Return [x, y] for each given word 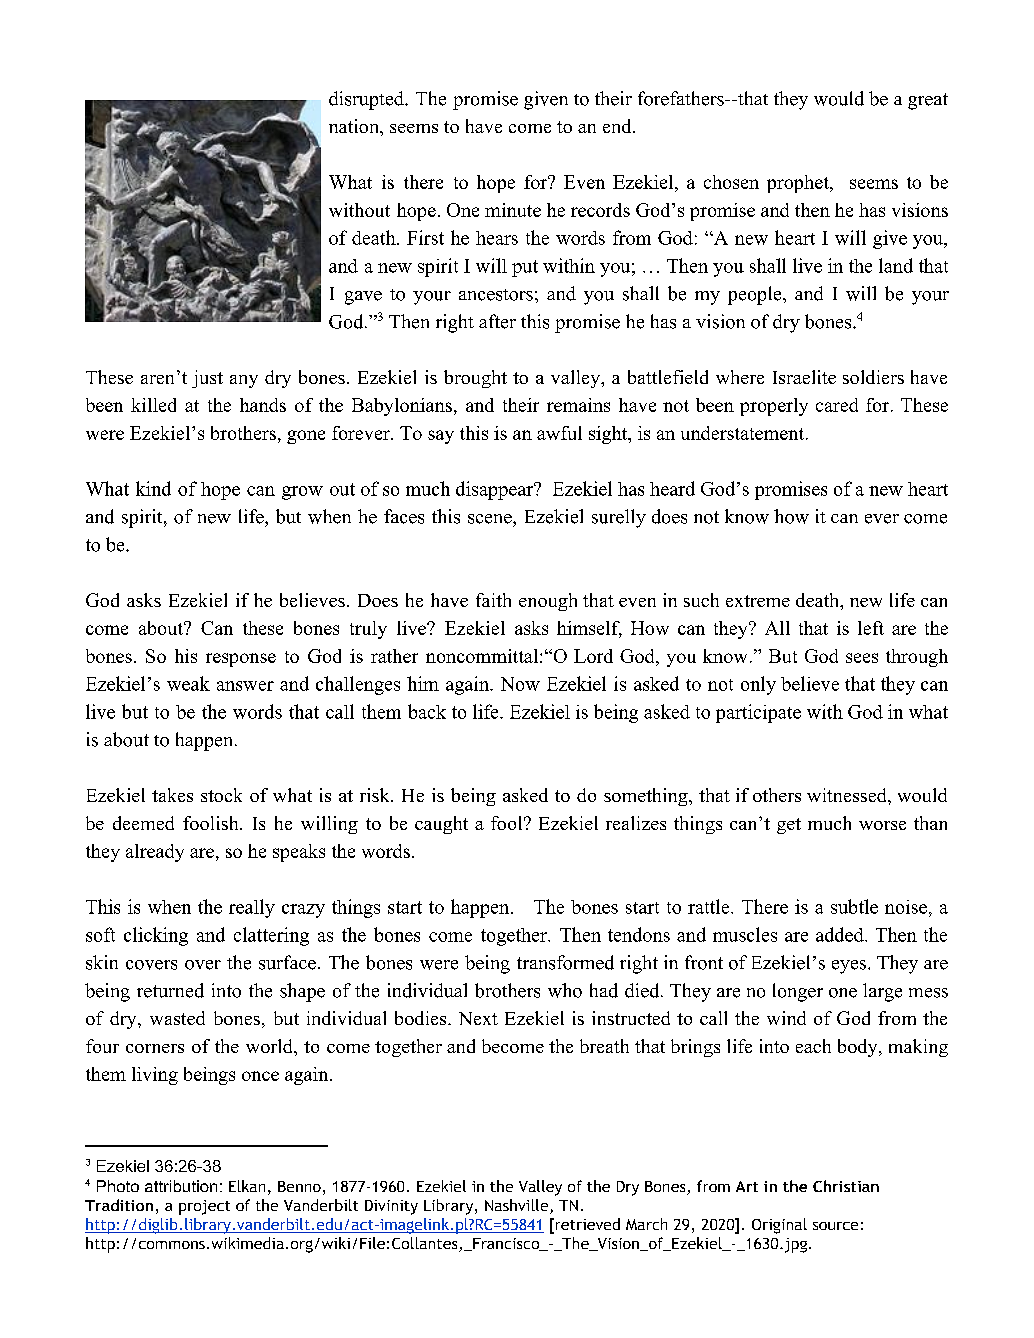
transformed [565, 962]
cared [837, 405]
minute [513, 210]
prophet [799, 184]
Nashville [518, 1206]
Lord [593, 656]
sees [862, 658]
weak [188, 683]
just [207, 379]
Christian [846, 1186]
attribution [181, 1186]
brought [475, 379]
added [841, 934]
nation [355, 126]
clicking [156, 936]
